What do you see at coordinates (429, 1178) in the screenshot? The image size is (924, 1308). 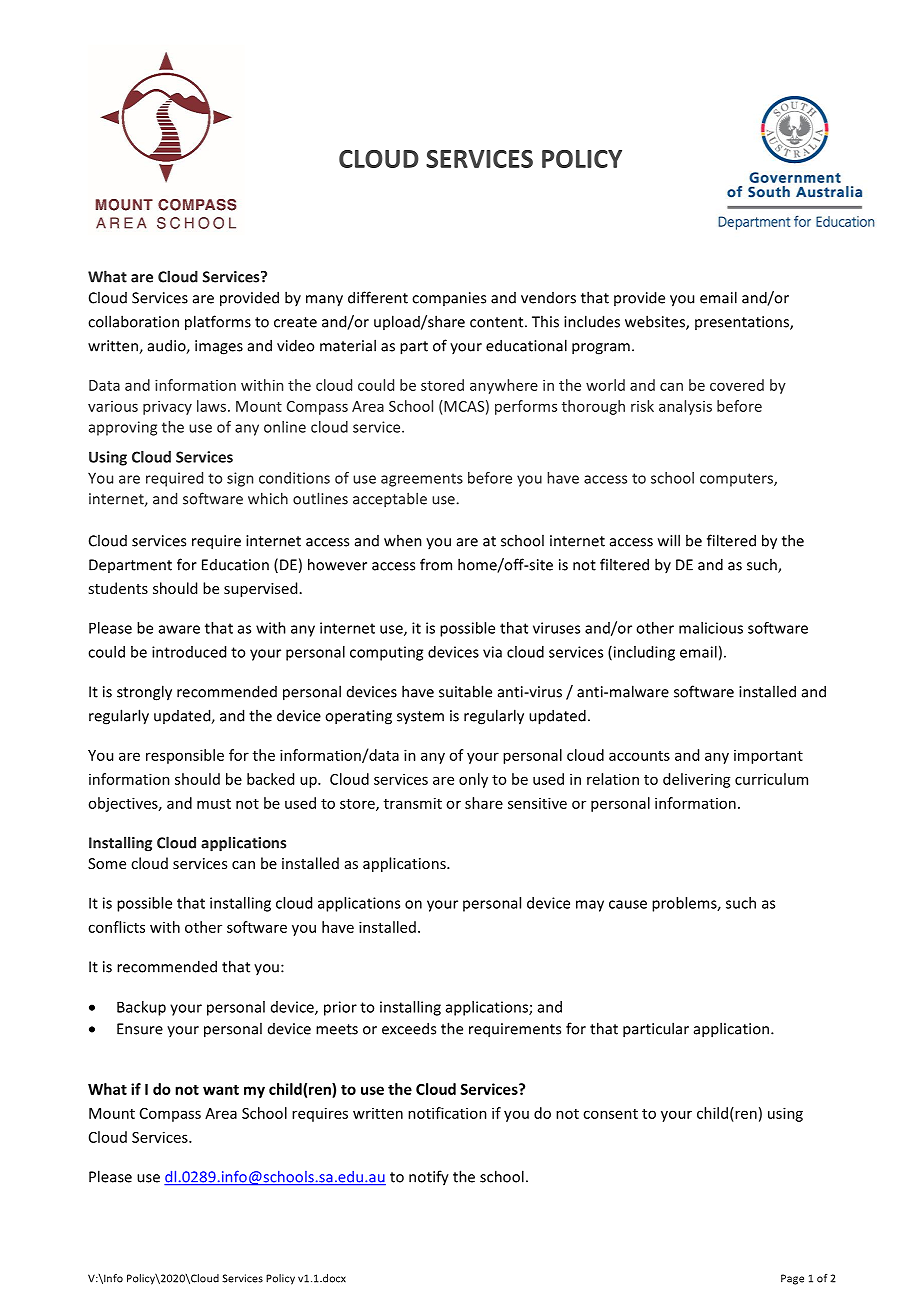 I see `notify` at bounding box center [429, 1178].
